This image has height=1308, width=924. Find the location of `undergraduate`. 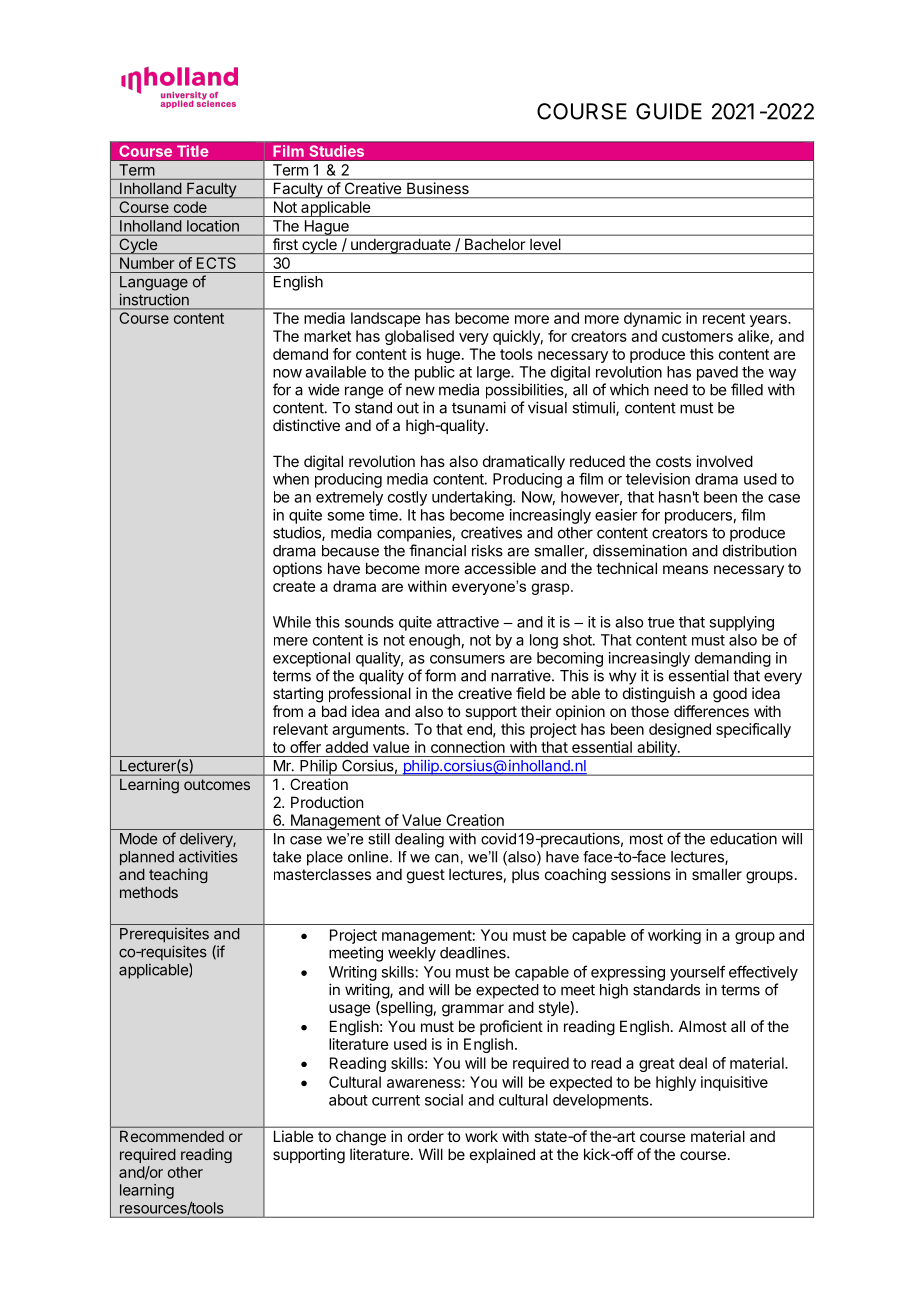

undergraduate is located at coordinates (401, 246).
